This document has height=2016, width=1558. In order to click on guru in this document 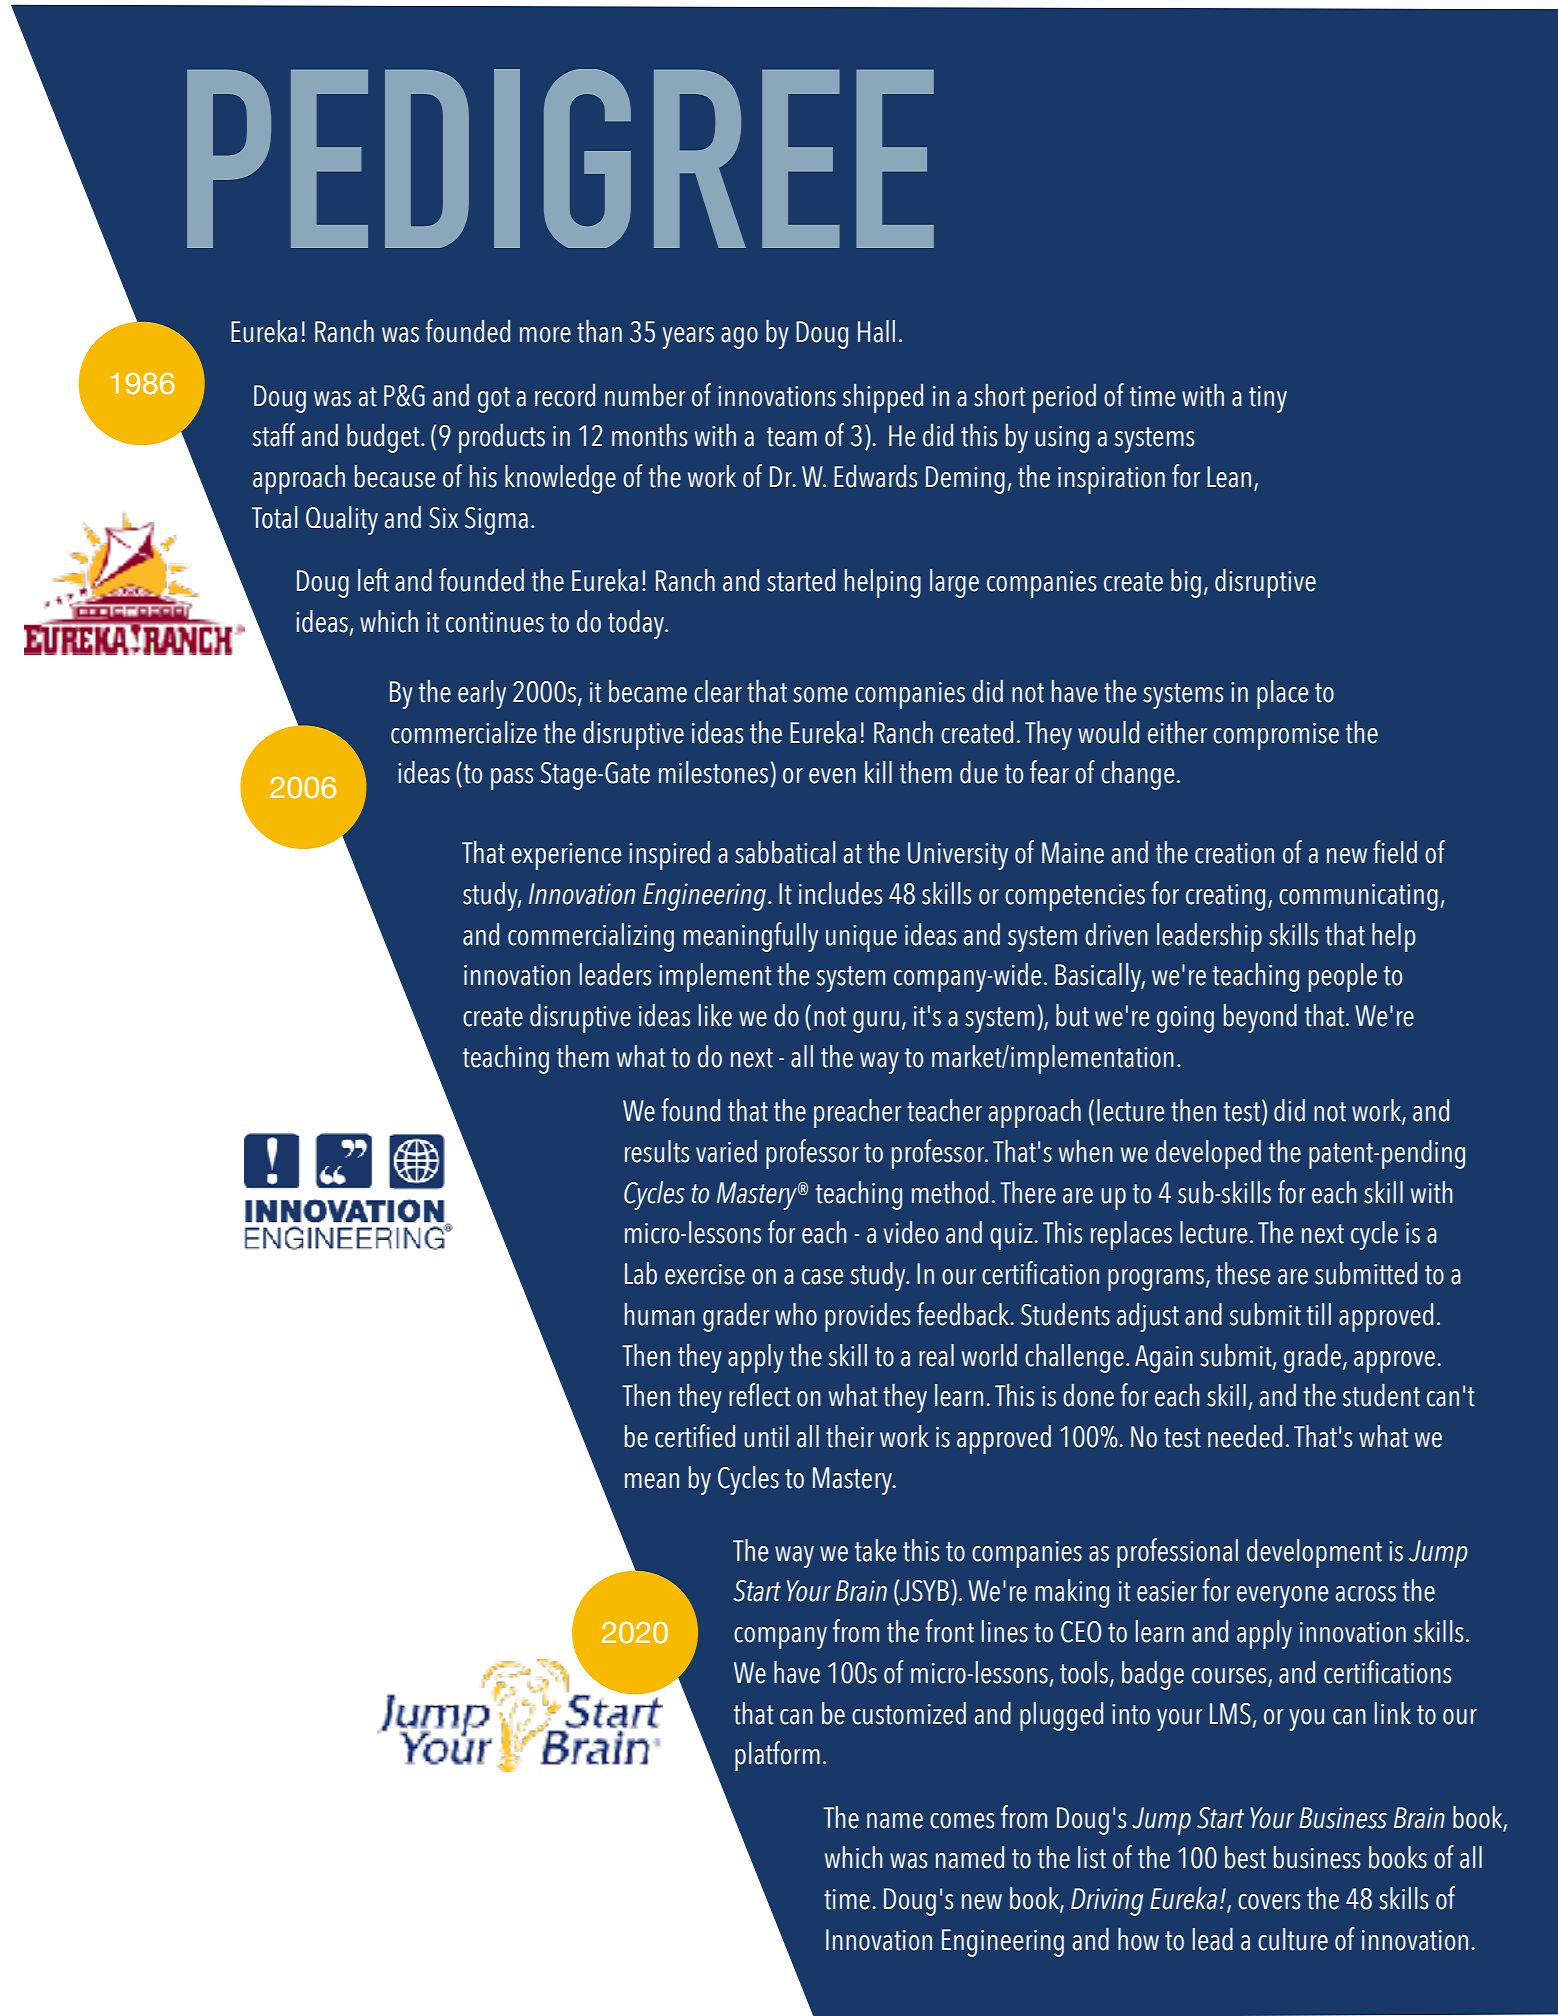, I will do `click(876, 1022)`.
